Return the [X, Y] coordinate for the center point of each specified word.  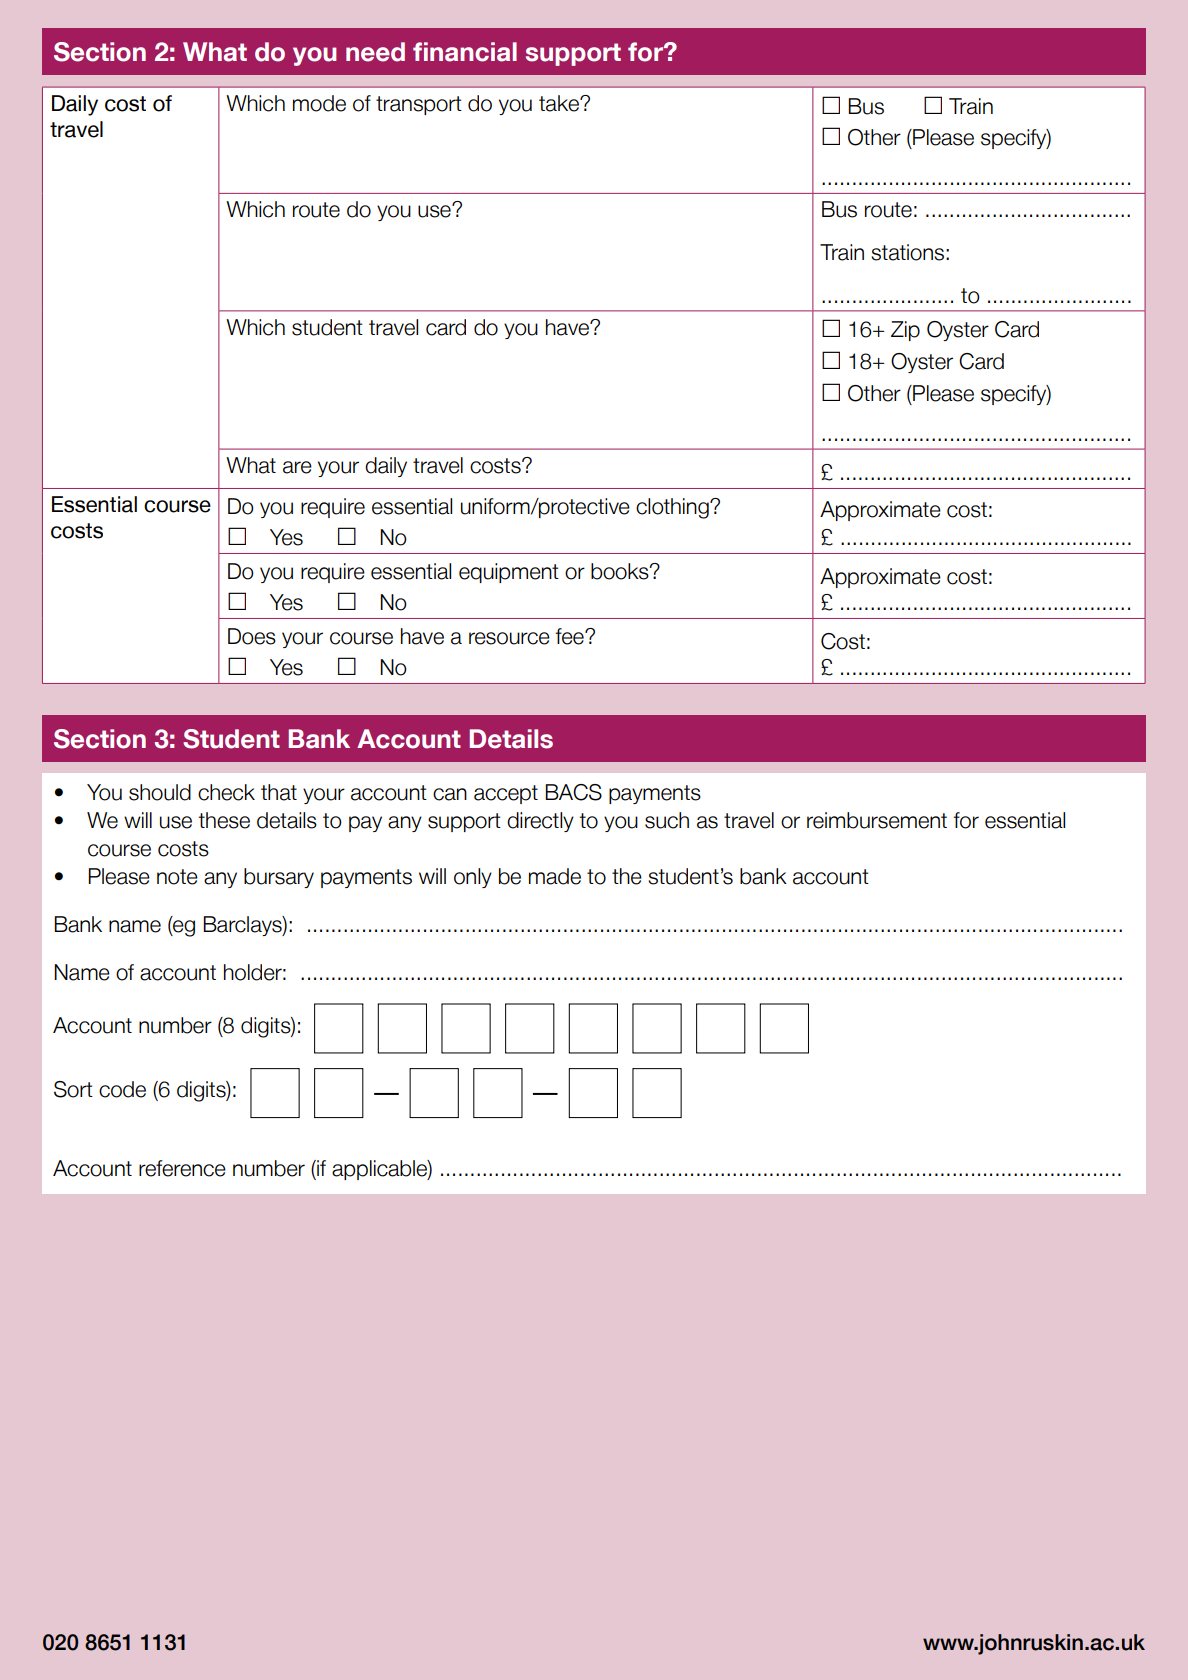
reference [182, 1168]
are [297, 467]
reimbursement [877, 820]
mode [319, 103]
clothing [673, 508]
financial [465, 52]
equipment [509, 573]
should [160, 792]
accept [506, 794]
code [122, 1089]
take [560, 103]
